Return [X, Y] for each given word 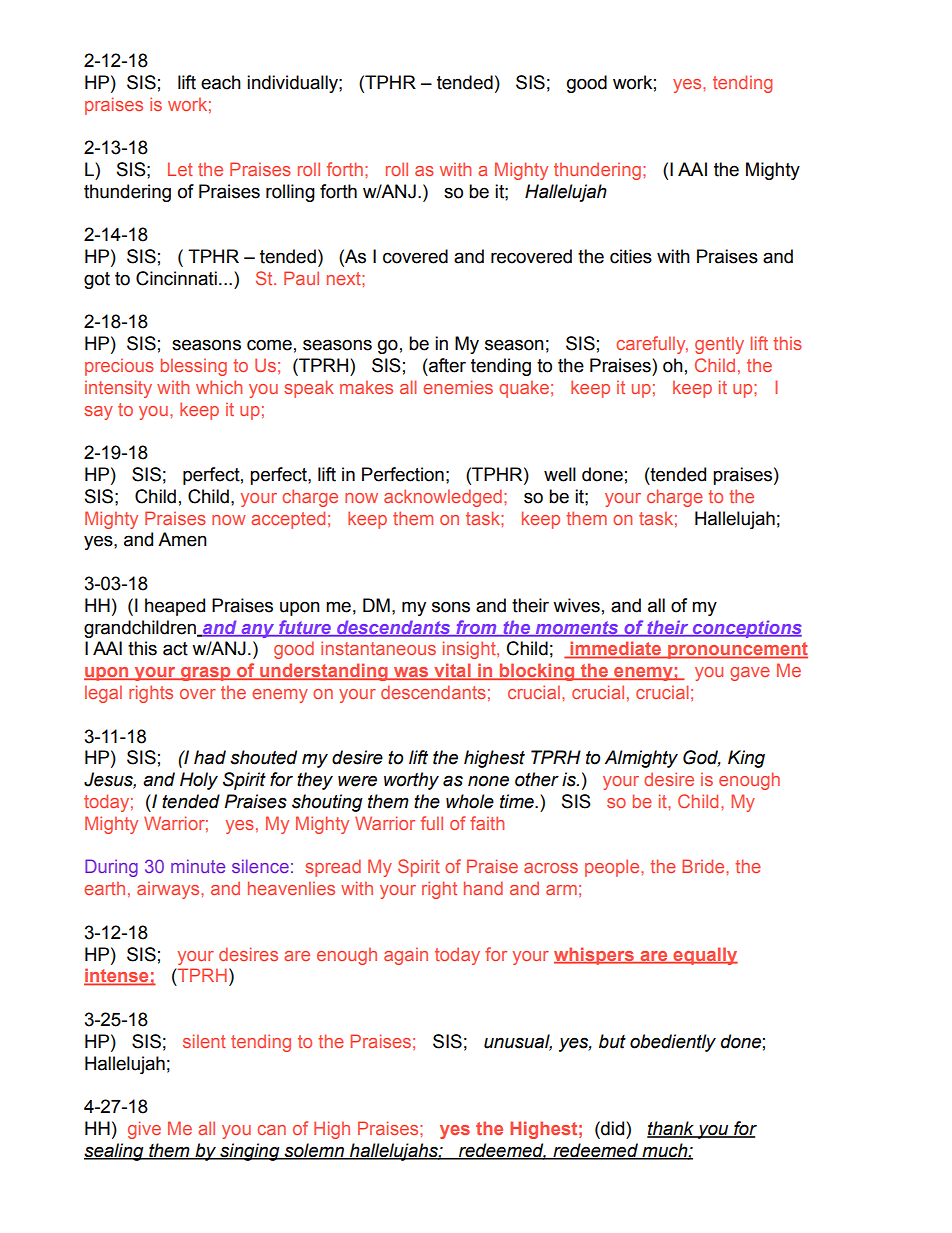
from [476, 628]
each [221, 82]
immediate [616, 649]
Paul [301, 278]
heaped [175, 607]
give [144, 1130]
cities [631, 256]
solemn [314, 1151]
